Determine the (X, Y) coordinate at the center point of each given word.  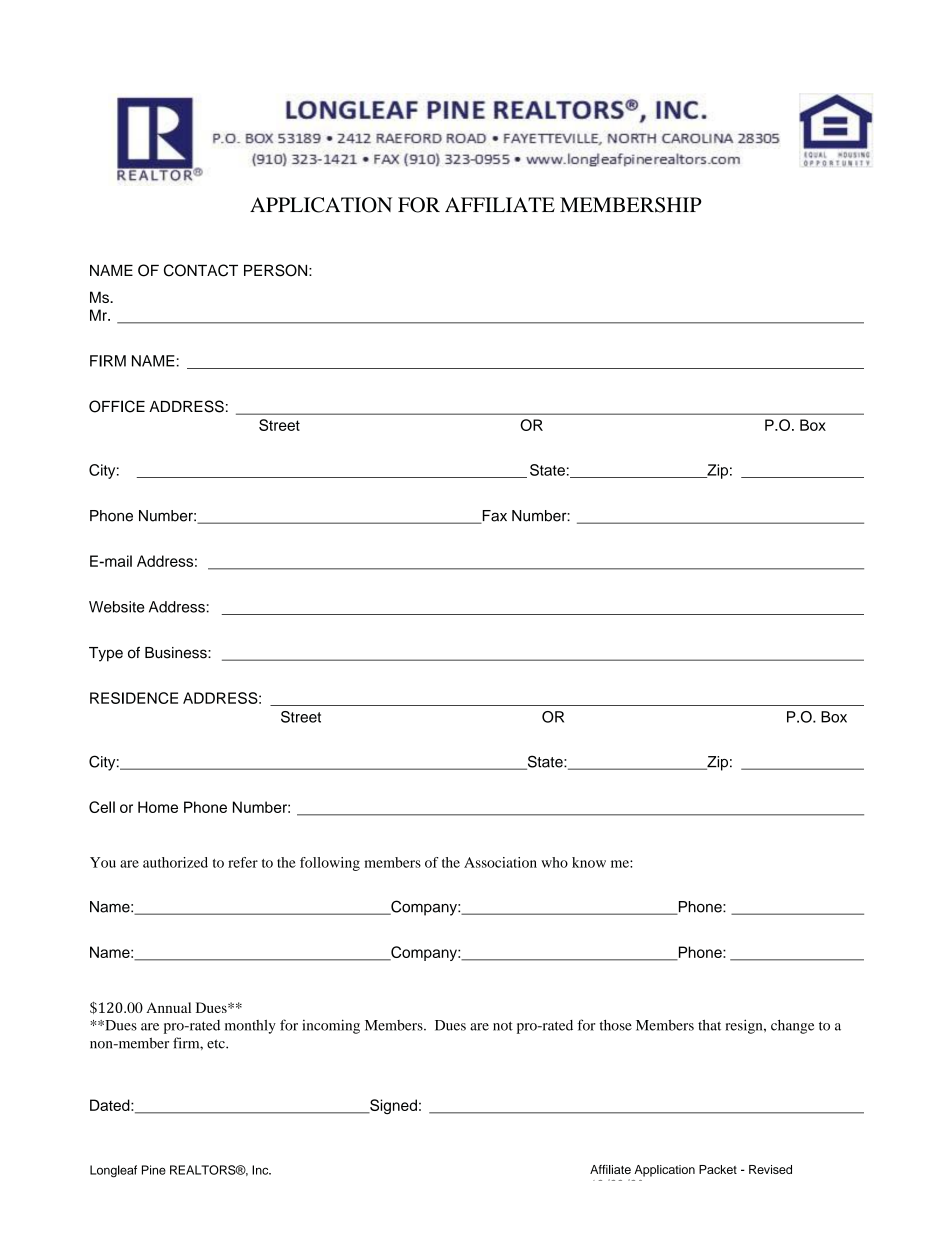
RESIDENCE (134, 698)
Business (177, 653)
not (503, 1026)
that (709, 1025)
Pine (154, 1170)
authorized (175, 862)
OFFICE (117, 406)
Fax (493, 517)
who (554, 862)
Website (116, 607)
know (589, 862)
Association (500, 862)
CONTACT (201, 270)
